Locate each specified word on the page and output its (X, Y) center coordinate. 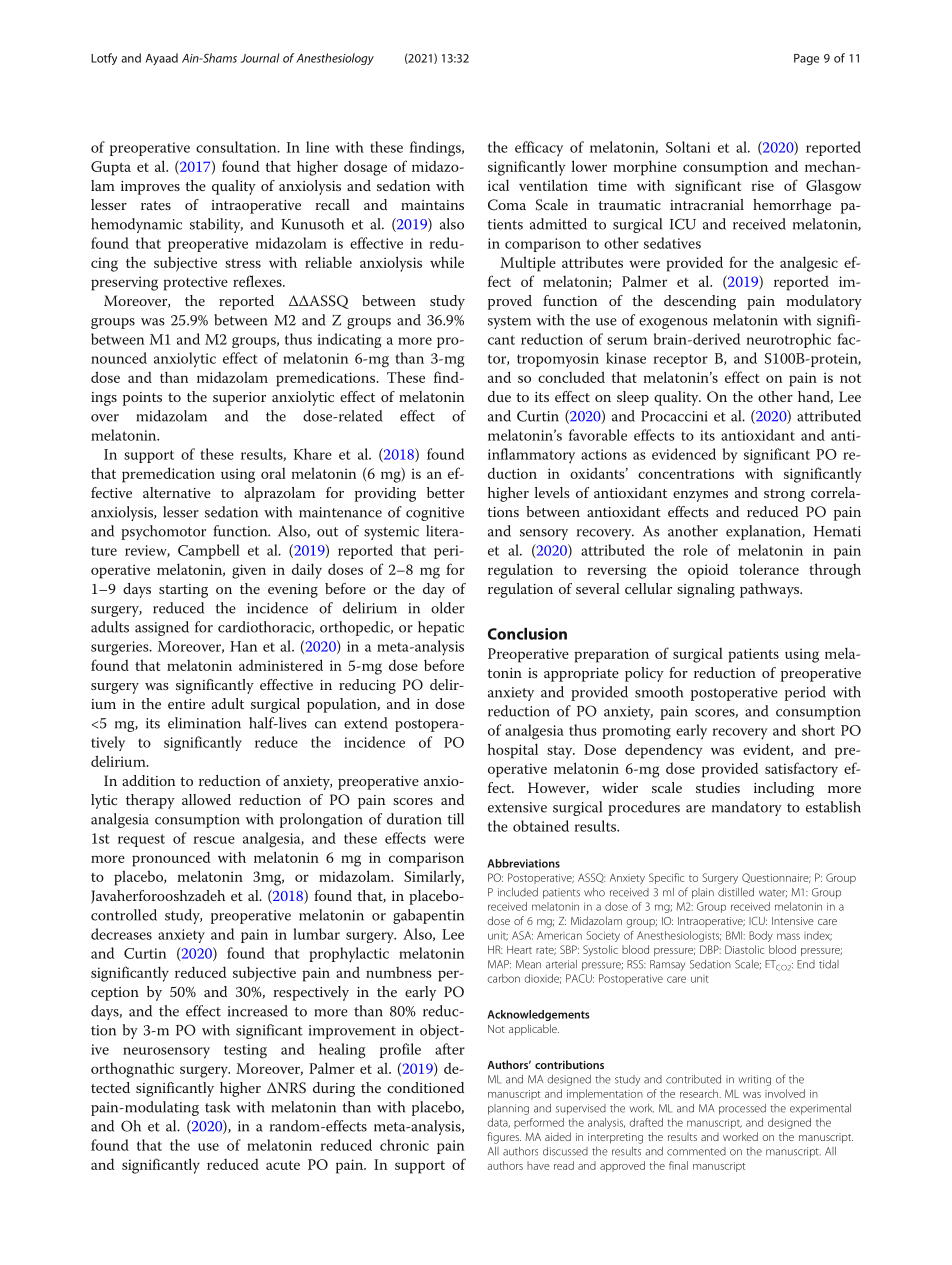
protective (195, 283)
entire (186, 704)
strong (784, 495)
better (446, 492)
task (217, 1107)
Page (806, 59)
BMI (735, 935)
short (818, 730)
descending (700, 302)
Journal (260, 58)
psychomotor (163, 532)
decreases (121, 934)
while (447, 262)
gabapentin (428, 916)
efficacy (539, 148)
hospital (513, 751)
